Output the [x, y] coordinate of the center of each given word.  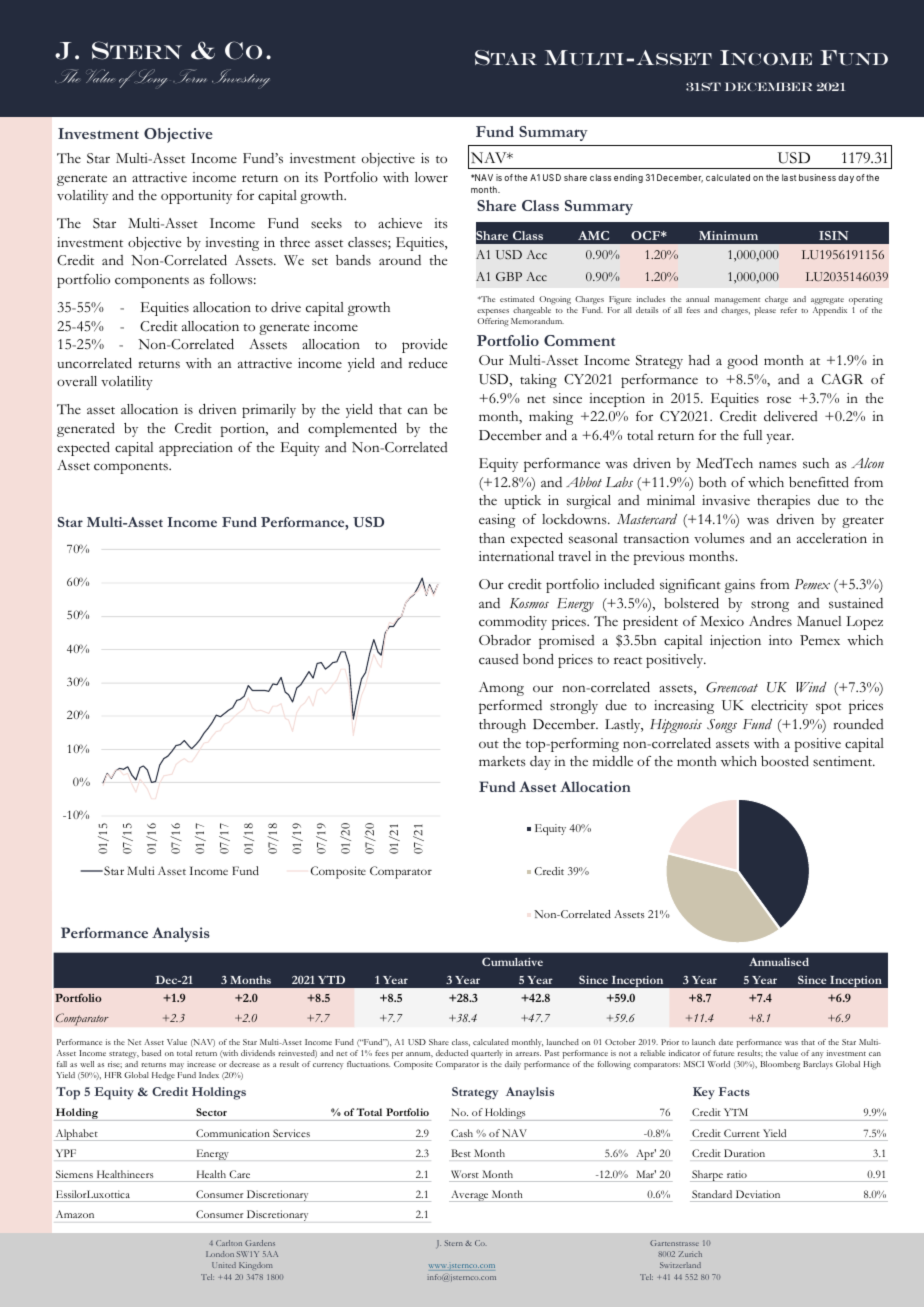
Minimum [728, 235]
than [492, 538]
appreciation [196, 449]
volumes [719, 538]
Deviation [758, 1194]
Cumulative [512, 961]
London [220, 1254]
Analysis [181, 934]
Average [469, 1196]
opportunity [196, 197]
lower [431, 177]
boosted [785, 761]
